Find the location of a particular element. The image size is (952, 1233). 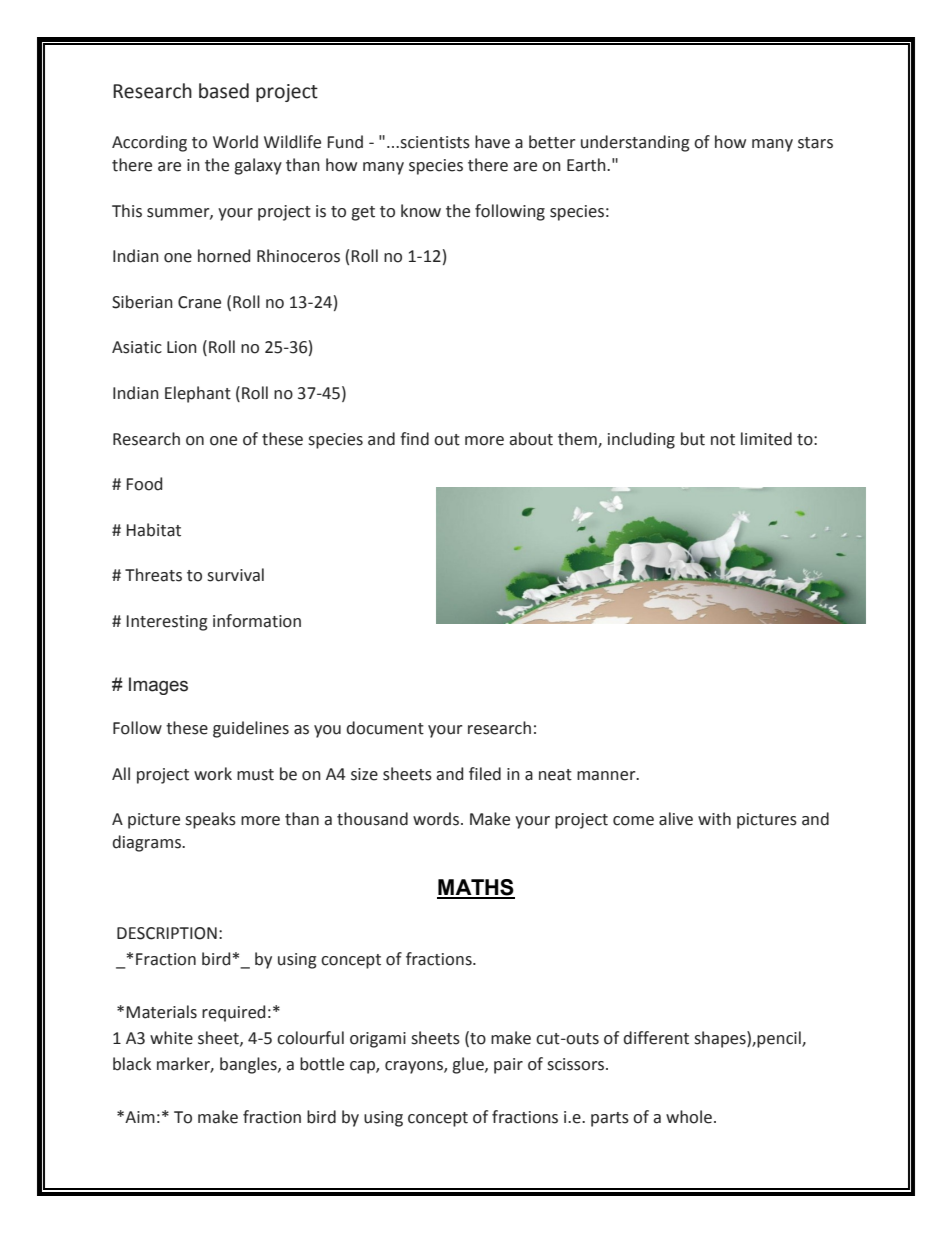

have is located at coordinates (492, 142).
